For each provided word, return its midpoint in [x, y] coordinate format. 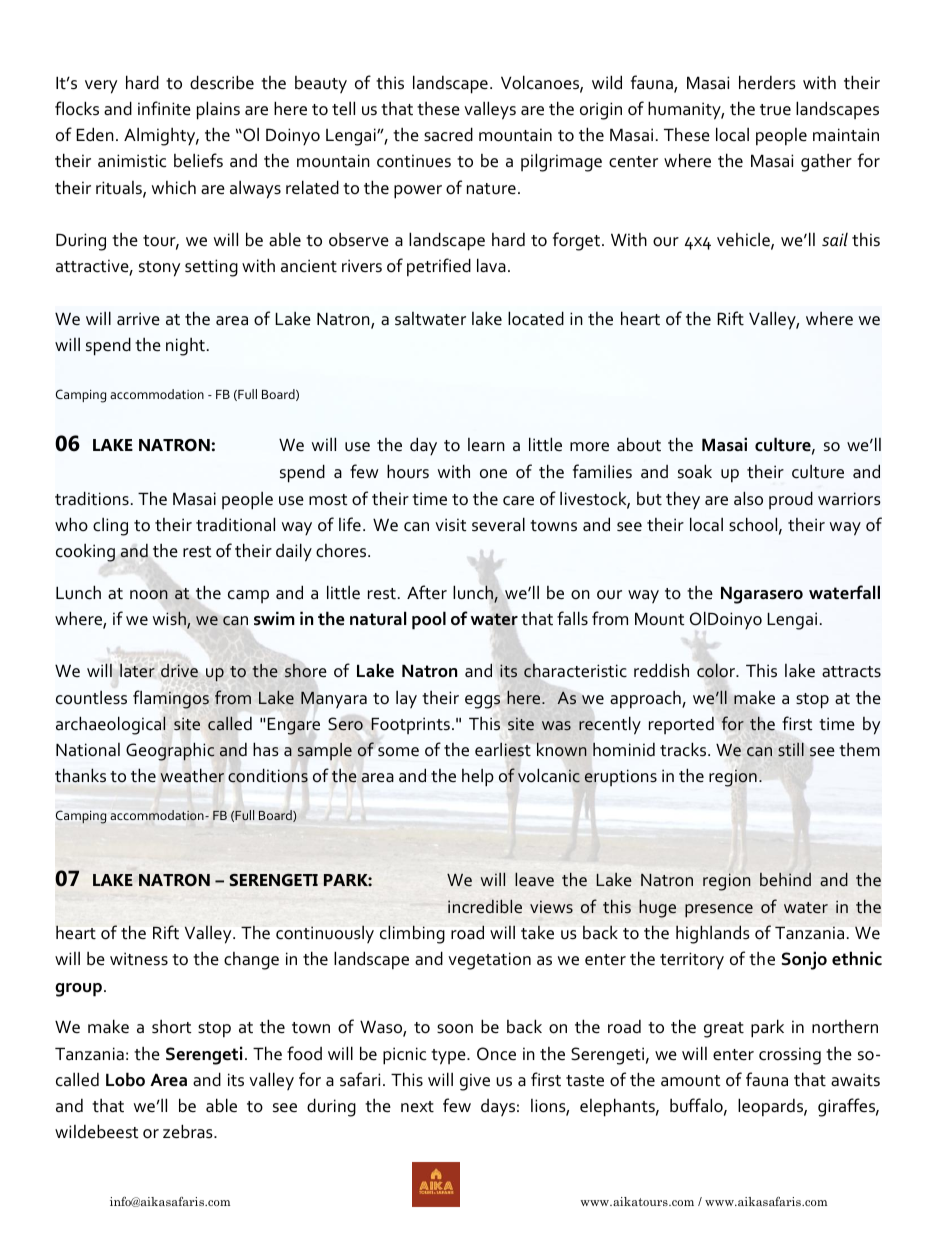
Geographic [170, 751]
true [775, 110]
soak [695, 471]
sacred [448, 134]
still [791, 750]
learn [486, 445]
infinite [164, 108]
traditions [92, 498]
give [475, 1082]
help [478, 778]
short [171, 1026]
